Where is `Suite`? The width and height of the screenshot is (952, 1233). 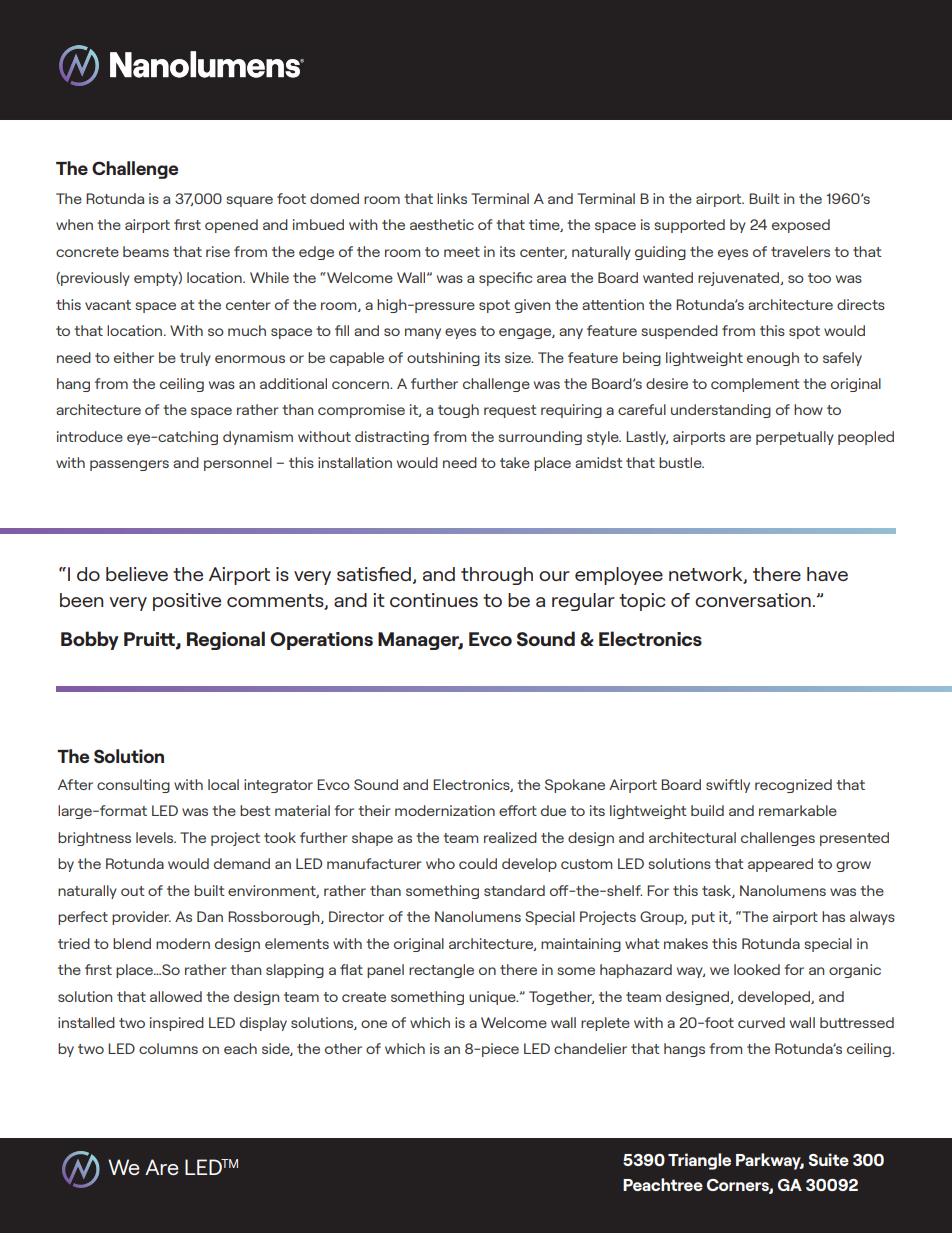 Suite is located at coordinates (828, 1159).
